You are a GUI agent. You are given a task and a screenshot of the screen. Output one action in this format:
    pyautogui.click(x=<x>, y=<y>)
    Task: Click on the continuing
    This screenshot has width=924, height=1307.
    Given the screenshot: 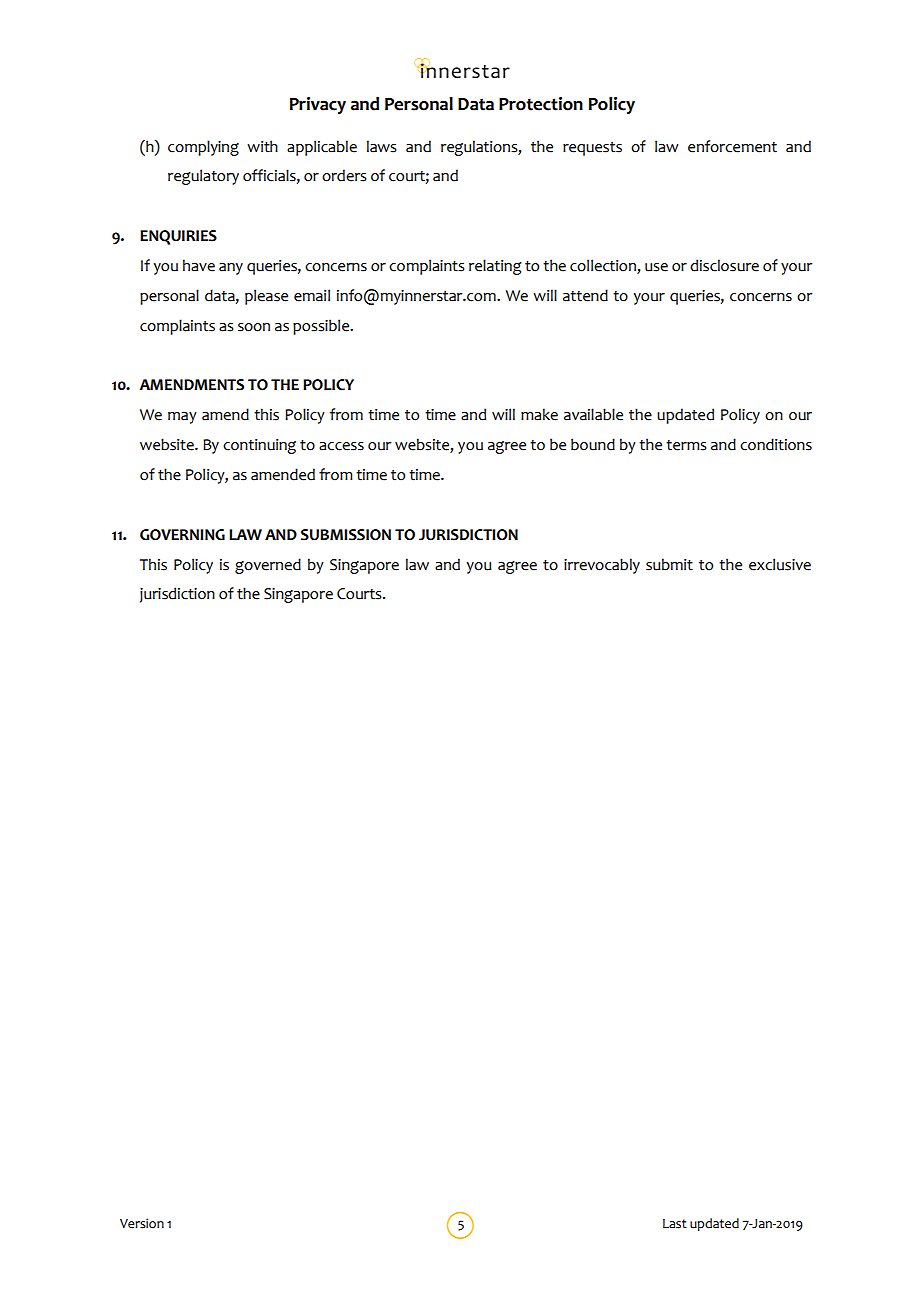 What is the action you would take?
    pyautogui.click(x=259, y=446)
